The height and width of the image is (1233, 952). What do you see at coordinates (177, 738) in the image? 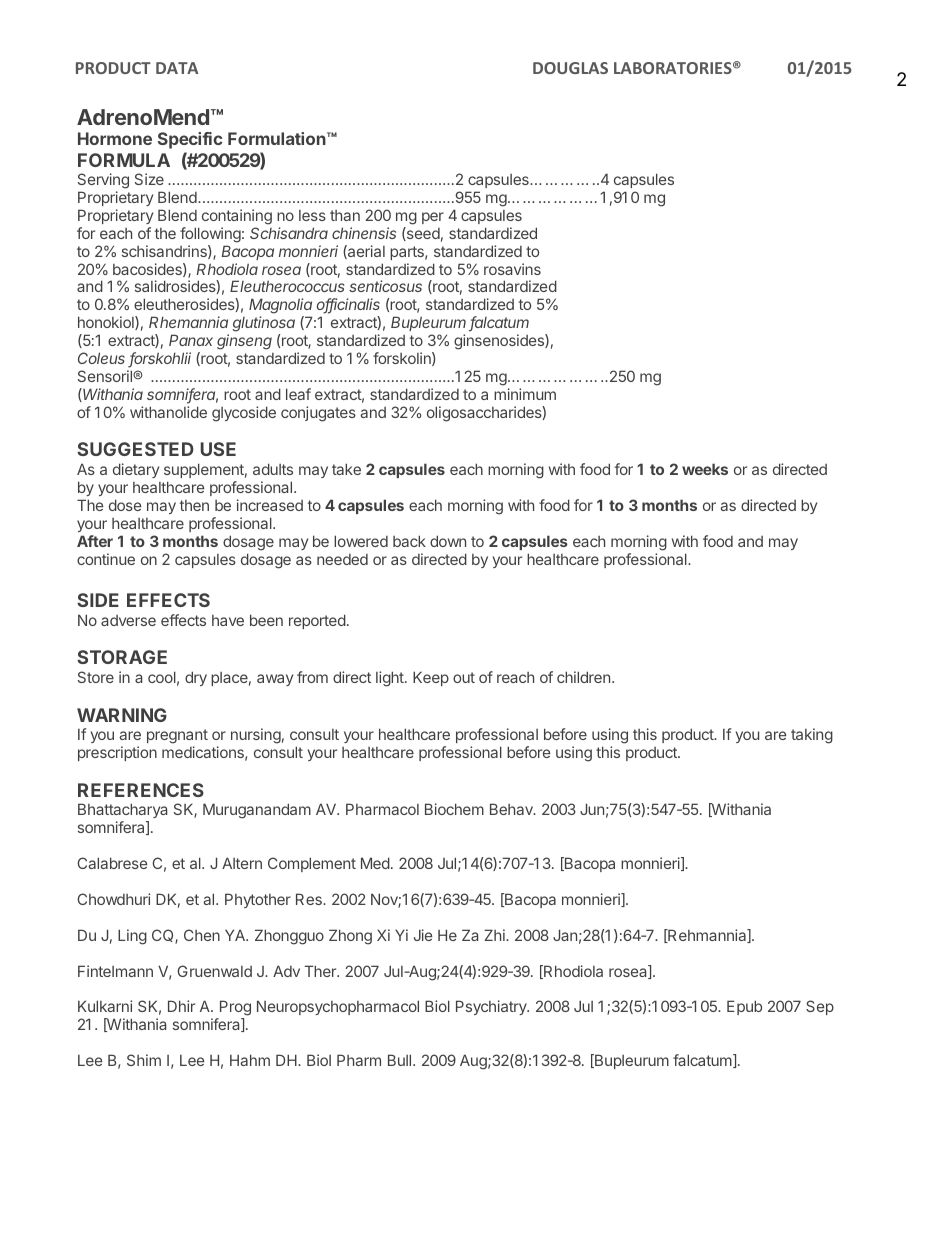
I see `pregnant` at bounding box center [177, 738].
